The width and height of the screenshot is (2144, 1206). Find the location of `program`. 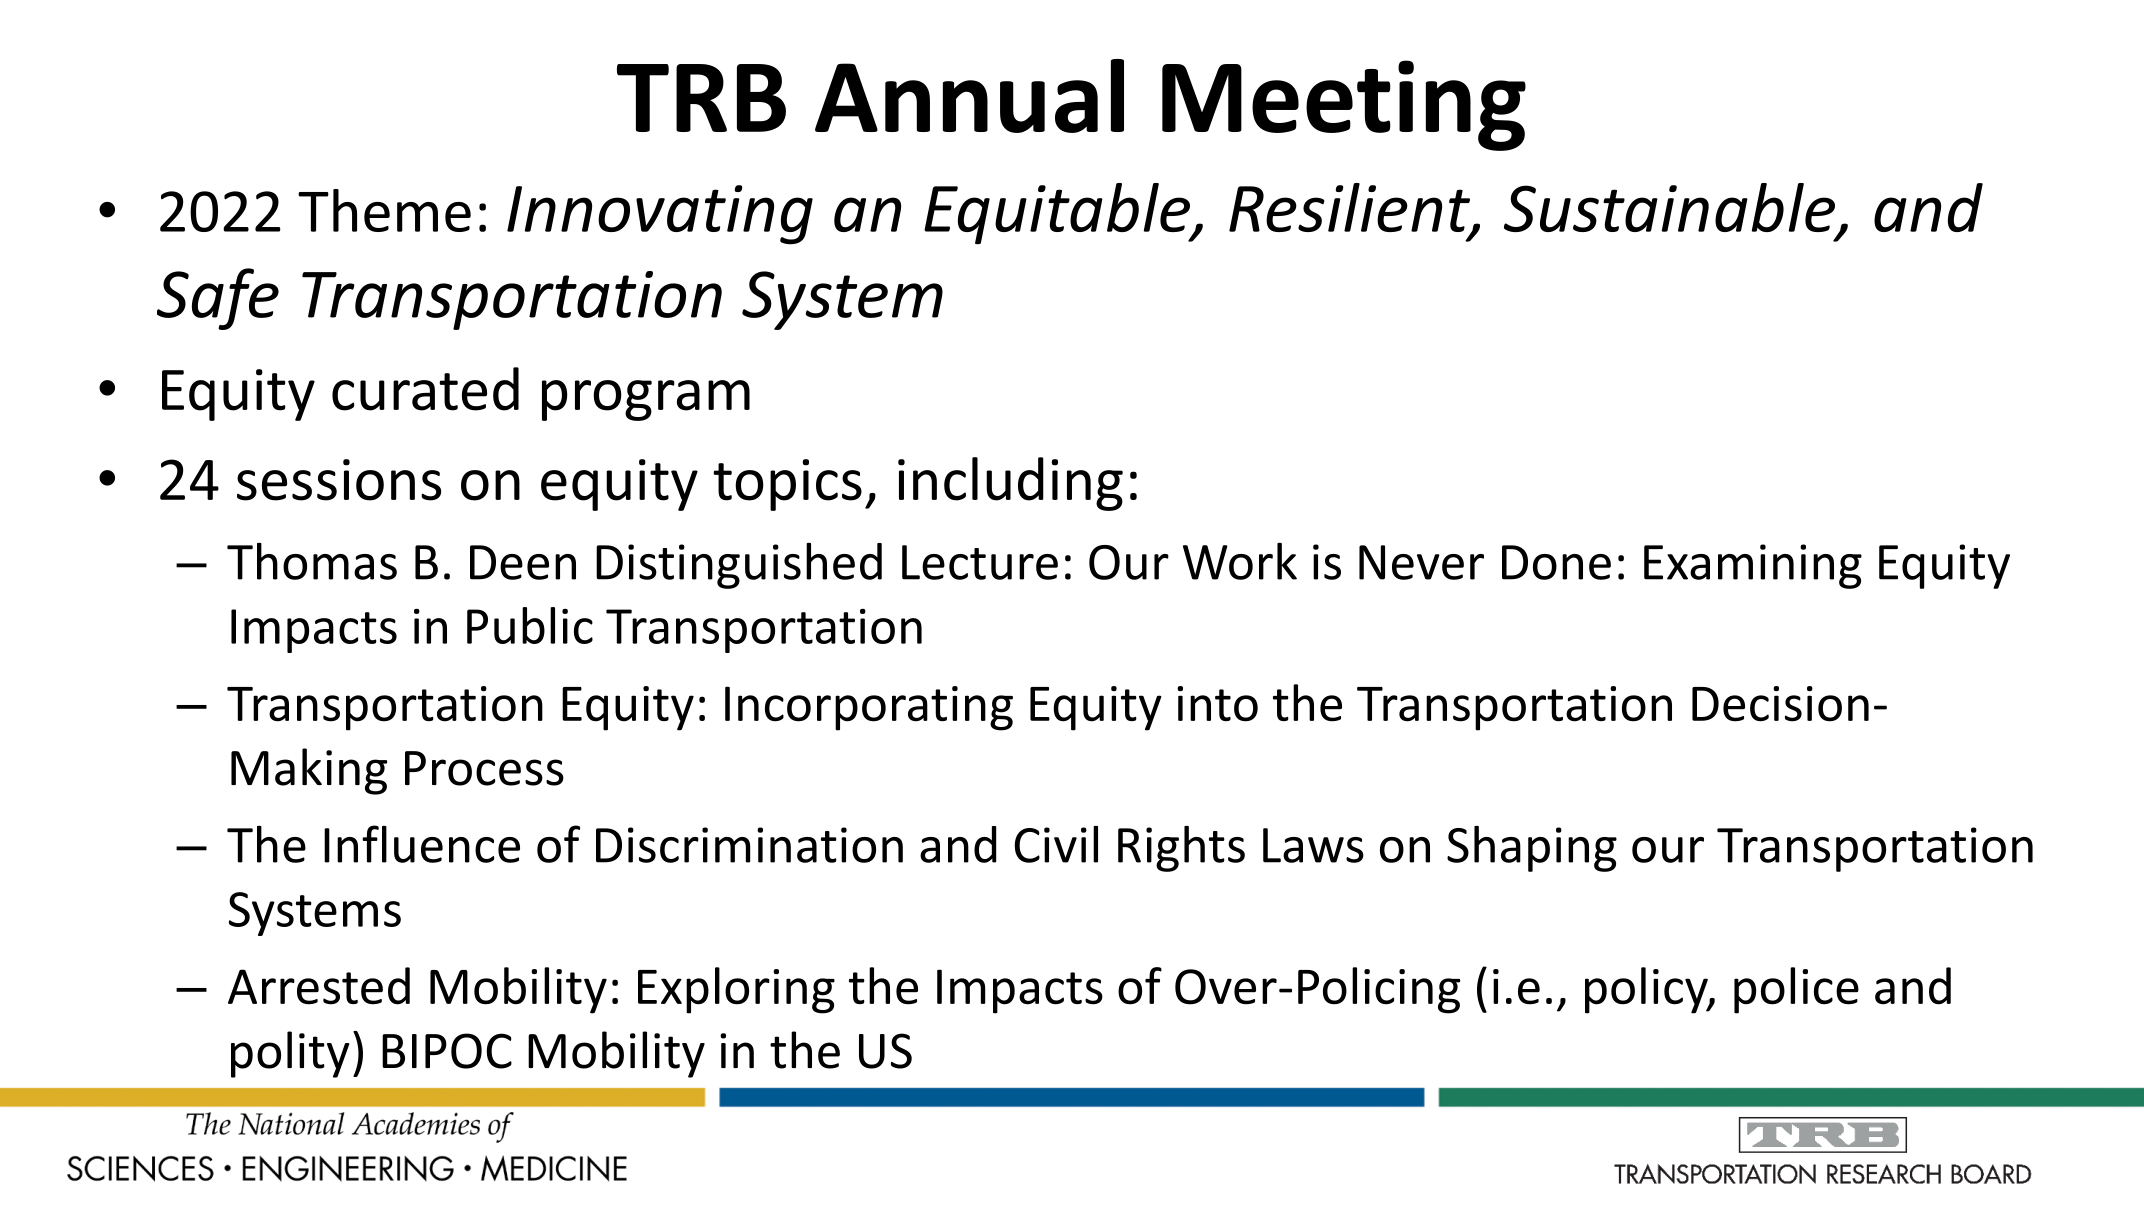

program is located at coordinates (646, 400).
